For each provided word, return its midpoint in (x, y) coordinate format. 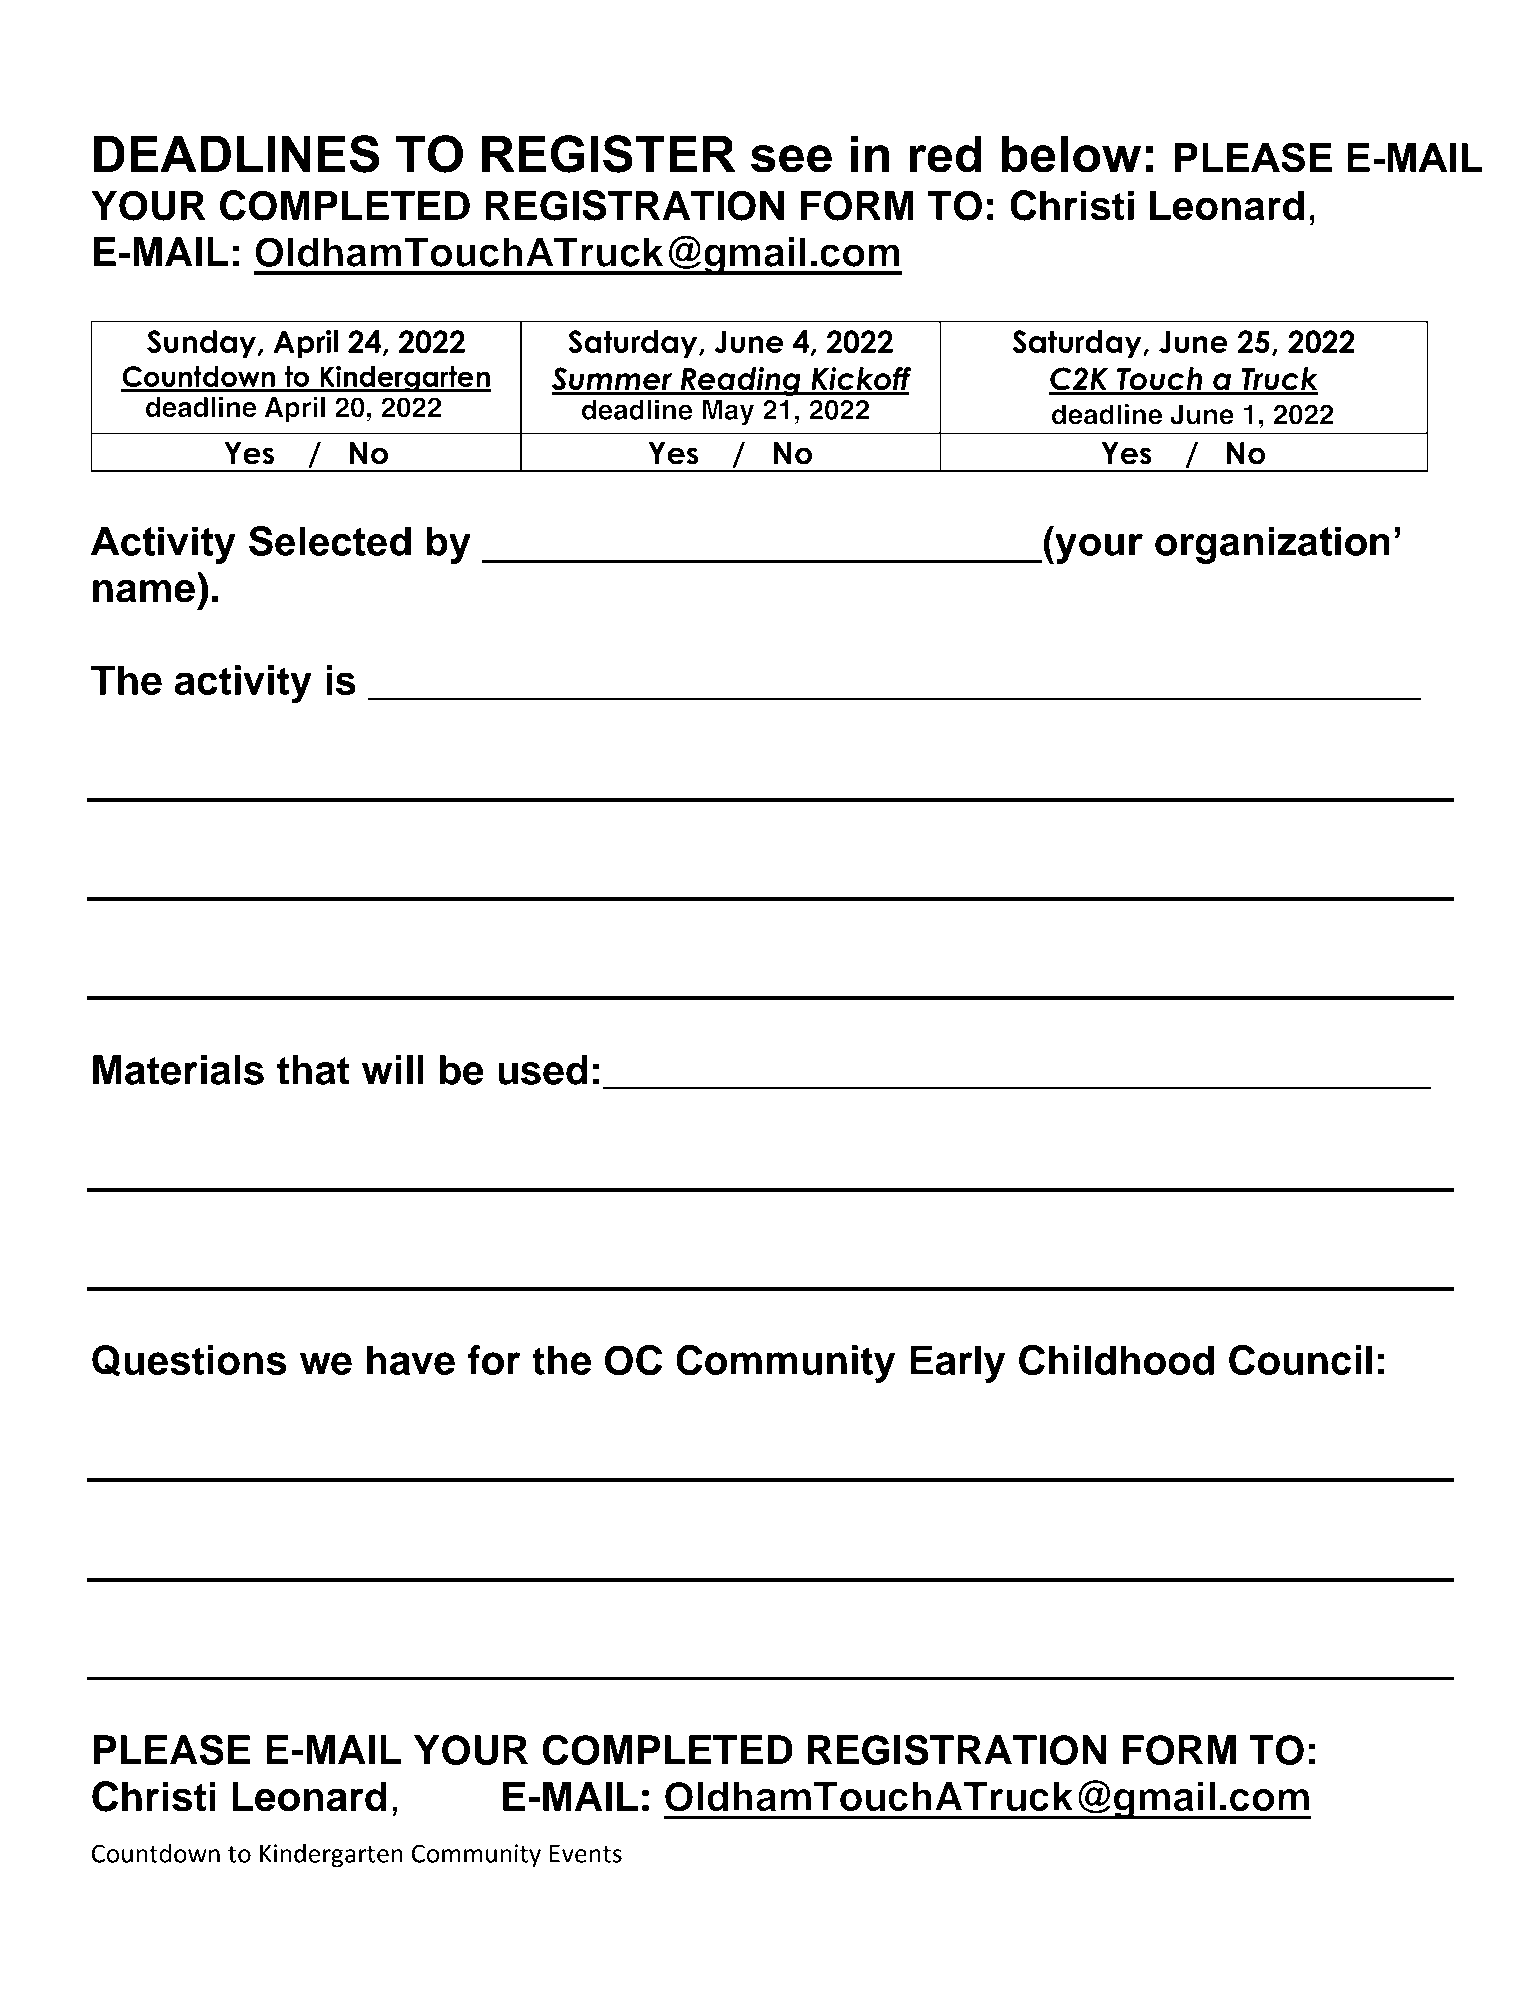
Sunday (203, 344)
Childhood (1116, 1360)
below (1071, 154)
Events (586, 1854)
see (791, 159)
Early (957, 1364)
